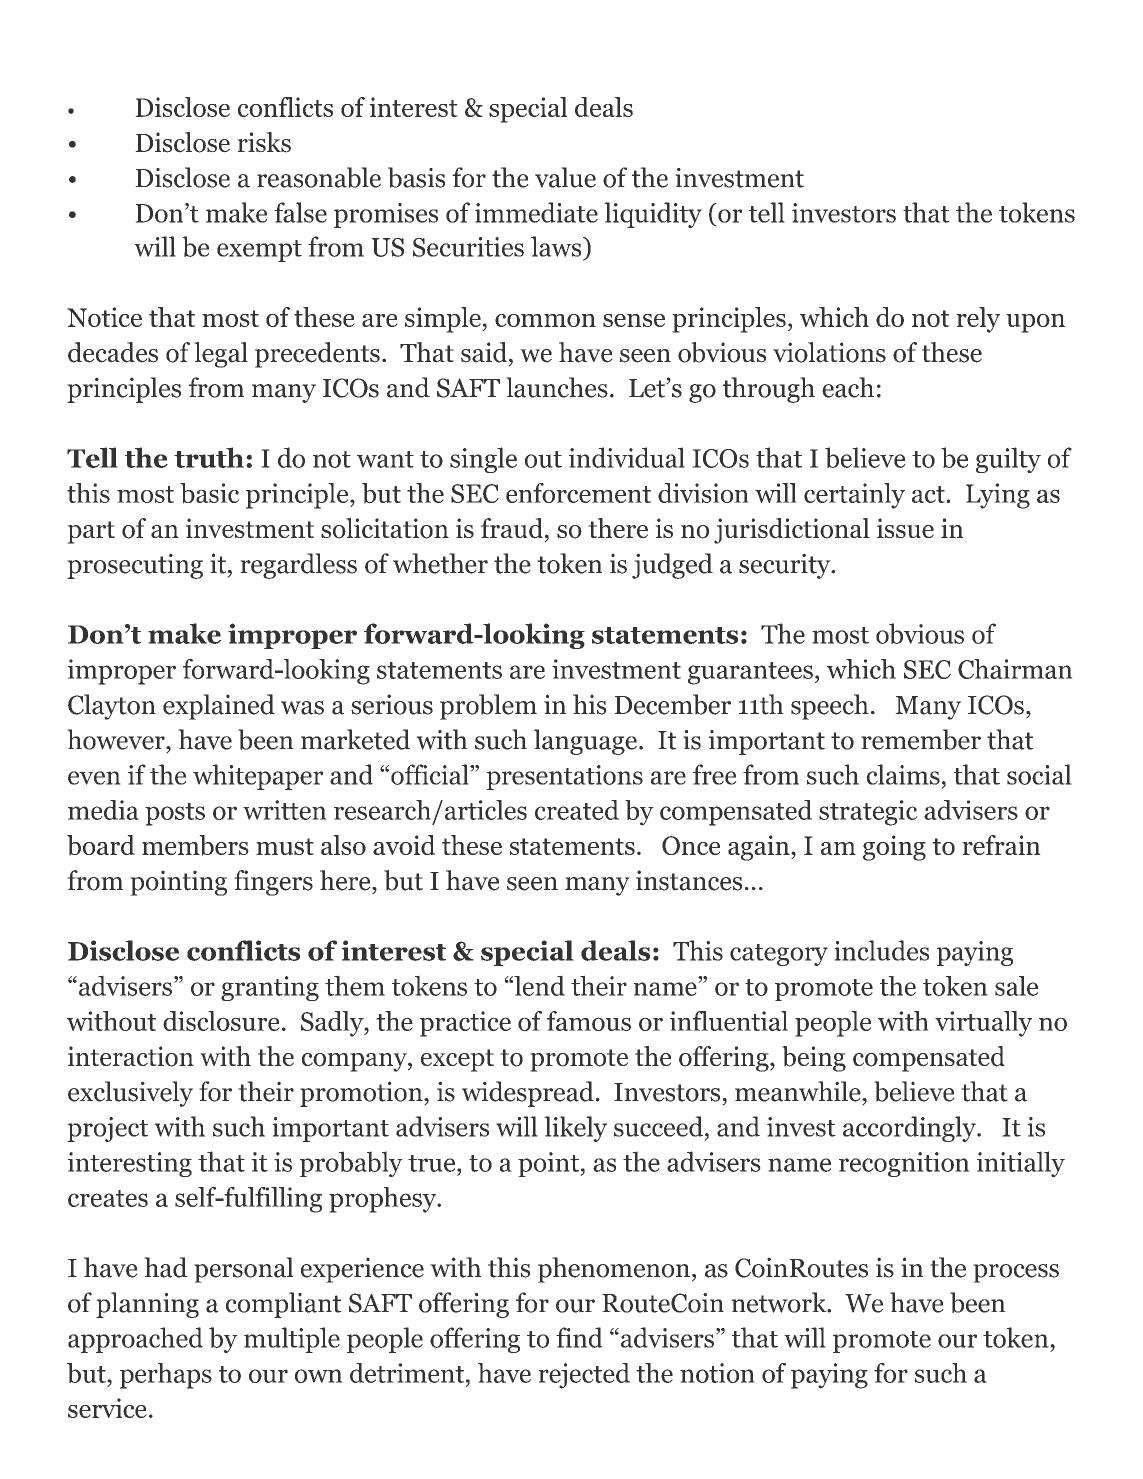 This screenshot has height=1479, width=1143. Describe the element at coordinates (589, 1021) in the screenshot. I see `famous` at that location.
